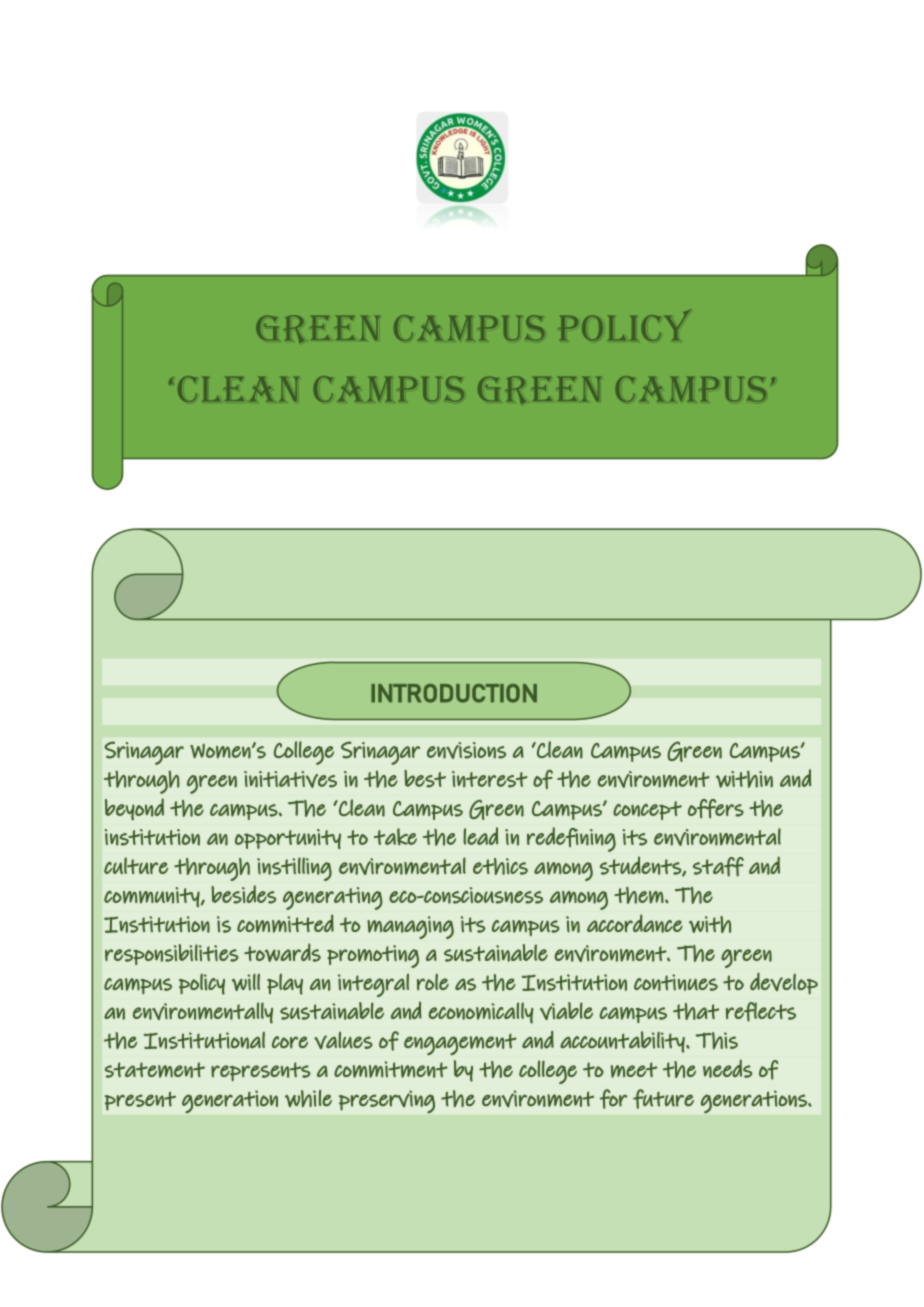 The width and height of the screenshot is (924, 1307). What do you see at coordinates (433, 982) in the screenshot?
I see `role` at bounding box center [433, 982].
